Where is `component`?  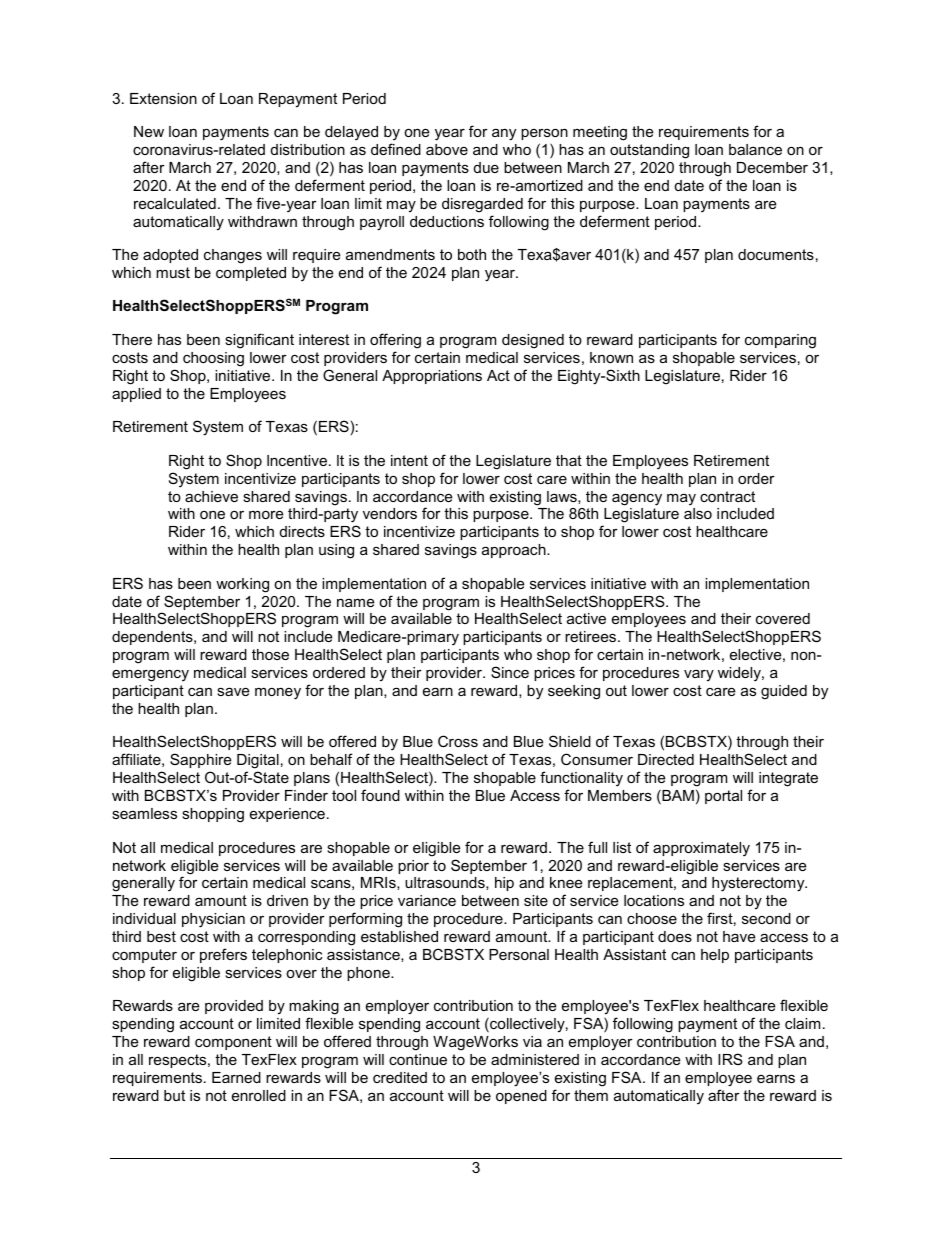 component is located at coordinates (233, 1043).
